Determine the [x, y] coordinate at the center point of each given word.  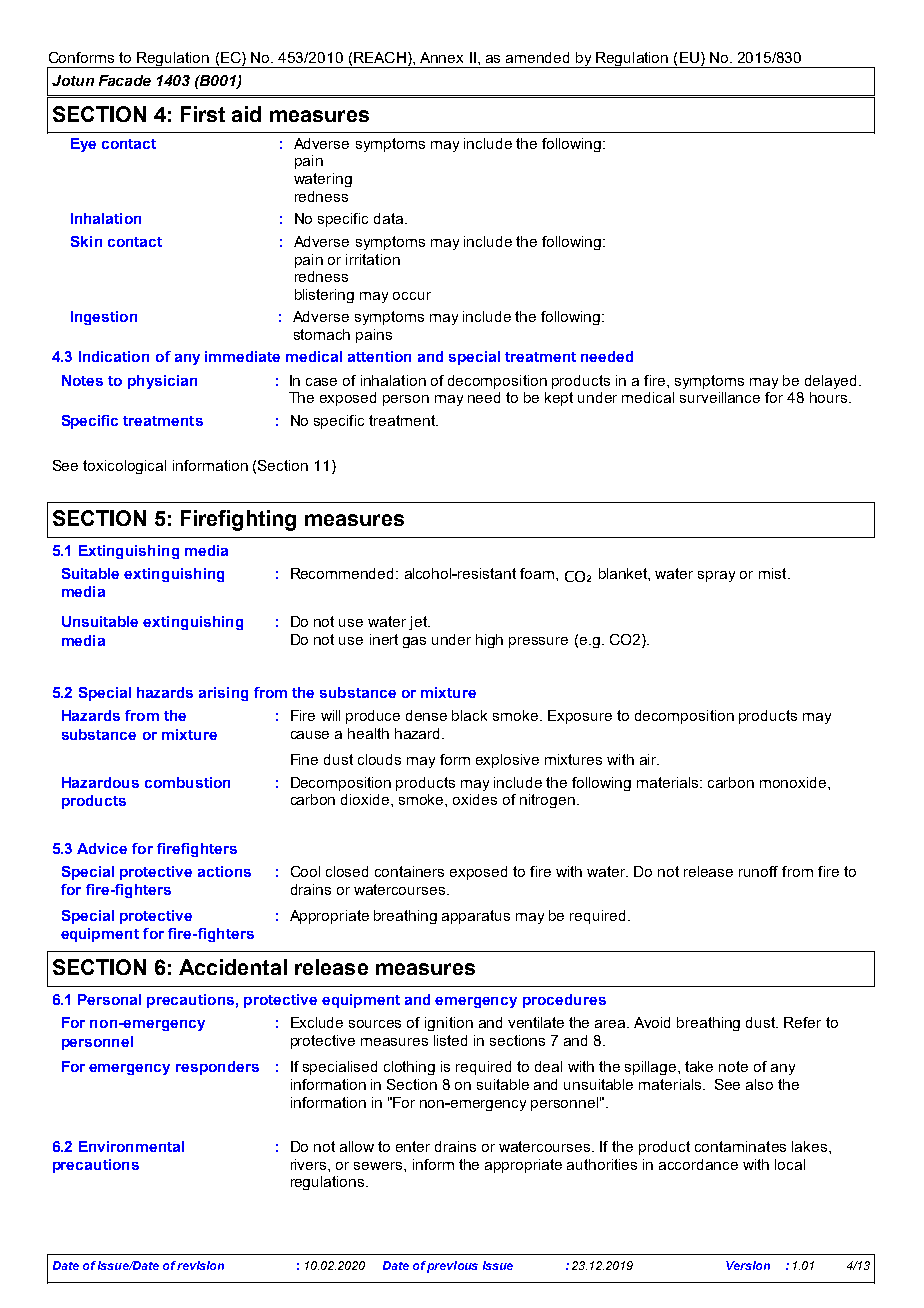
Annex [441, 57]
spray [716, 576]
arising [223, 694]
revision [200, 1265]
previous [452, 1267]
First [203, 114]
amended [537, 57]
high [489, 641]
